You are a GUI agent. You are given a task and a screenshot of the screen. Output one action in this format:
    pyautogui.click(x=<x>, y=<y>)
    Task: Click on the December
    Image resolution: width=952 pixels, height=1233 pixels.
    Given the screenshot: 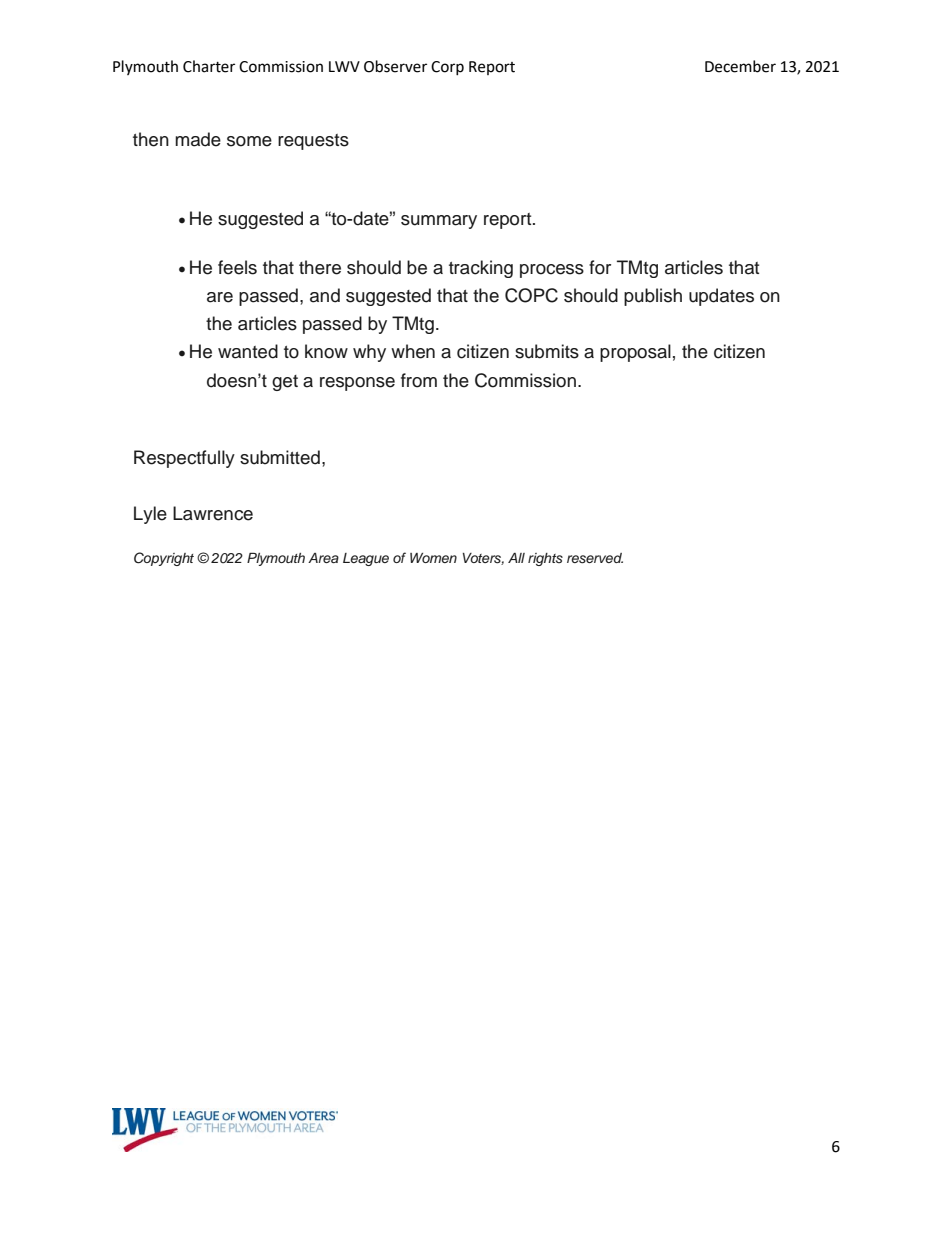 What is the action you would take?
    pyautogui.click(x=740, y=66)
